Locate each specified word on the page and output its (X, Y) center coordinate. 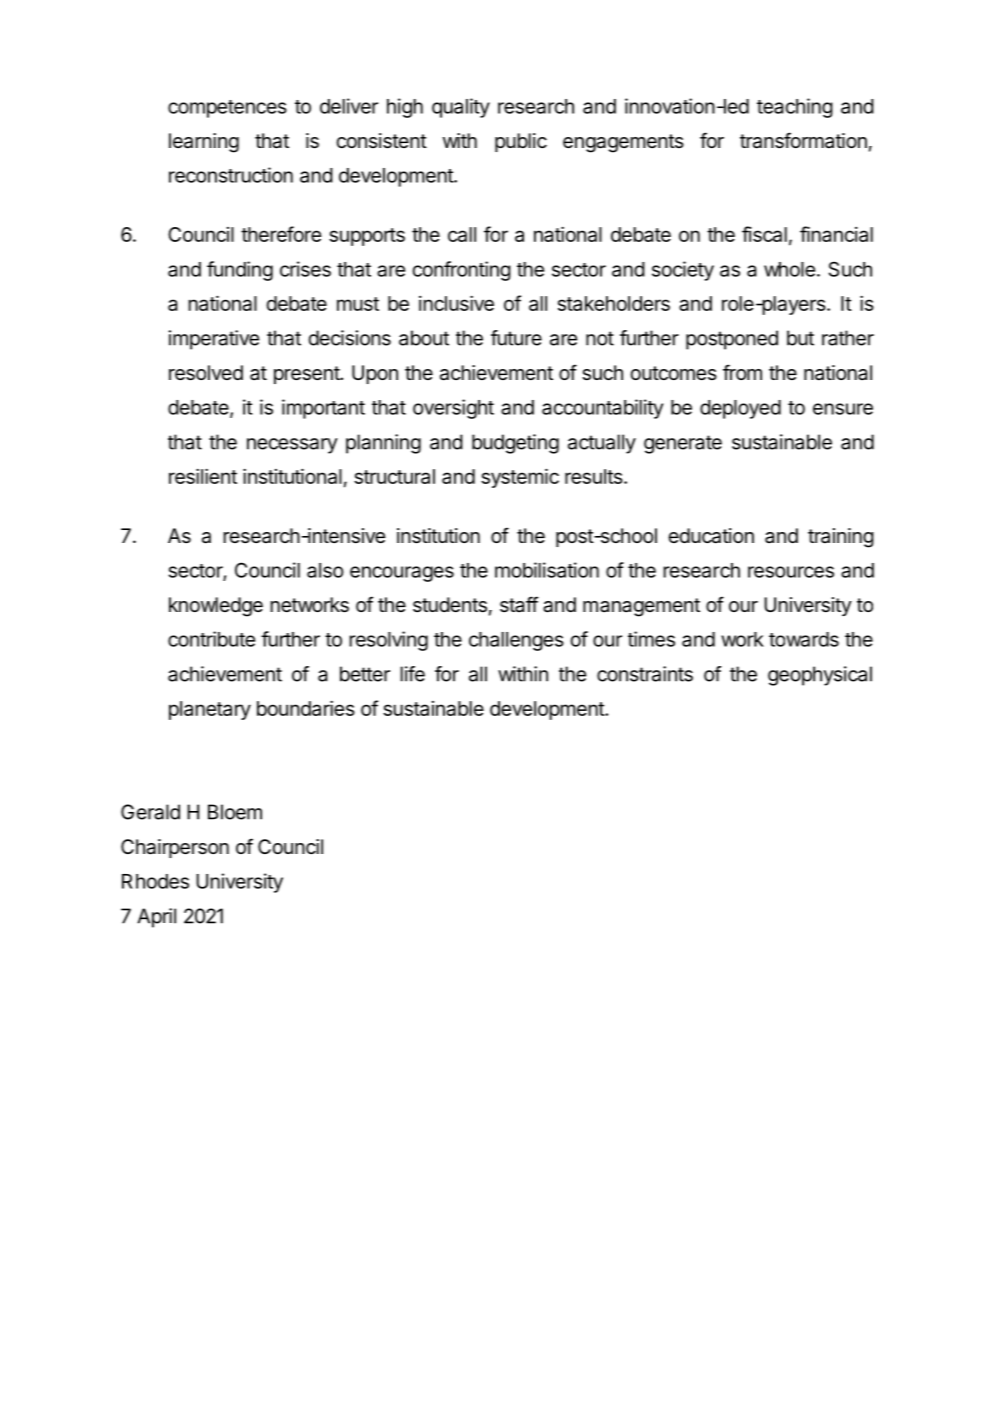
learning (204, 143)
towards (804, 639)
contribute (211, 639)
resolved (206, 373)
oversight (453, 409)
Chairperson (175, 848)
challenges (516, 641)
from (742, 372)
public (521, 142)
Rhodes (155, 881)
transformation (803, 140)
